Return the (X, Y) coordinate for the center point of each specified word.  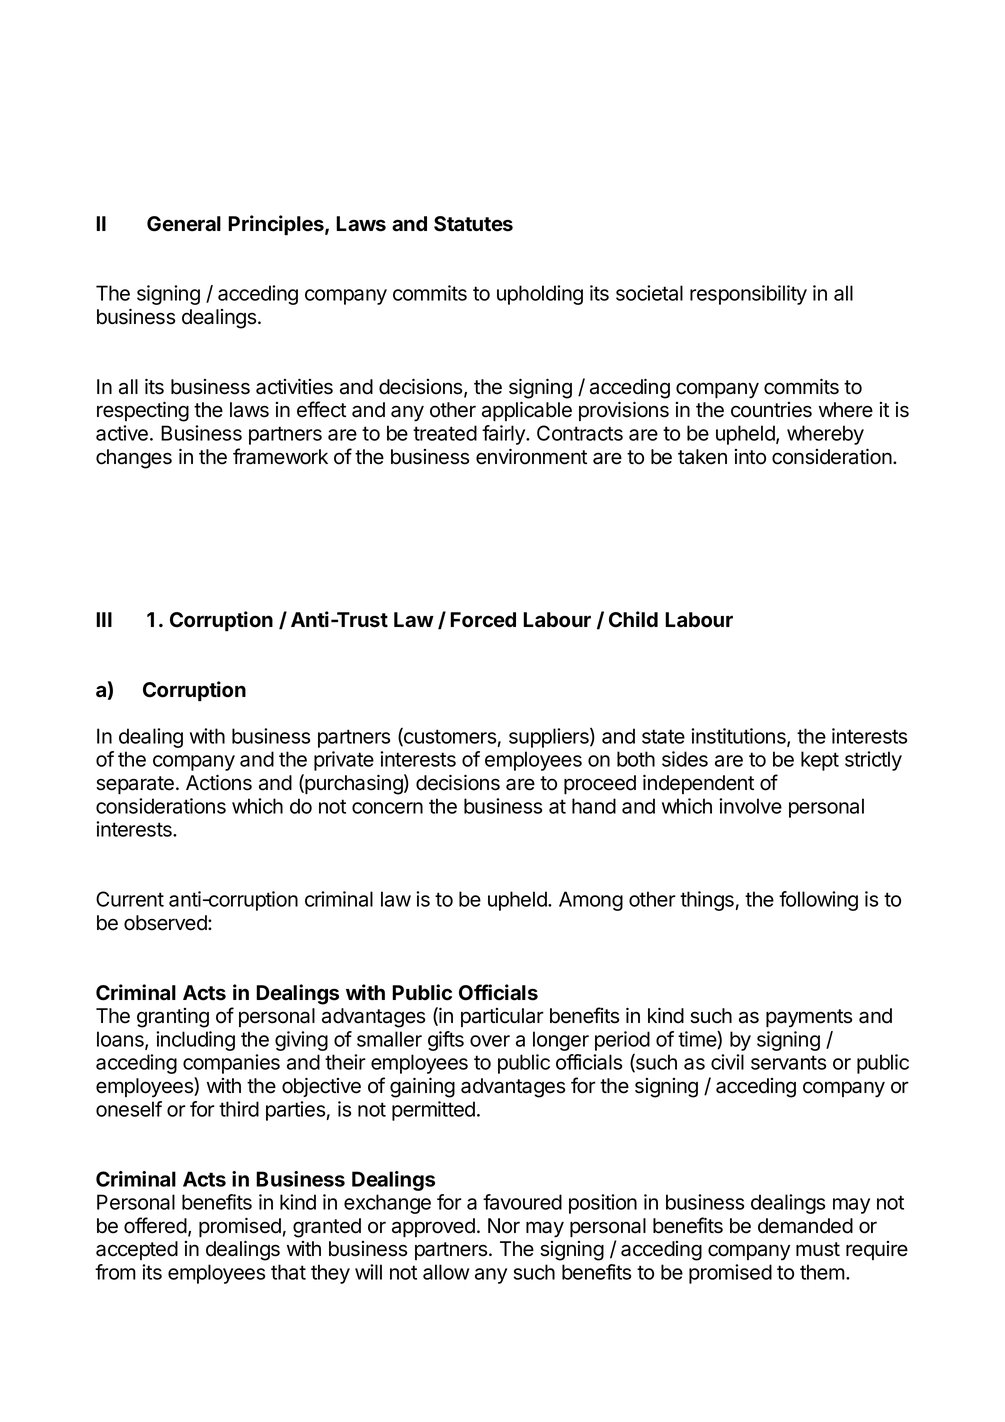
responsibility (748, 295)
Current (130, 899)
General (184, 224)
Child (633, 619)
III (104, 619)
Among (591, 901)
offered (155, 1225)
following (818, 901)
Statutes (473, 224)
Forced (483, 620)
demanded (805, 1226)
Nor (504, 1226)
